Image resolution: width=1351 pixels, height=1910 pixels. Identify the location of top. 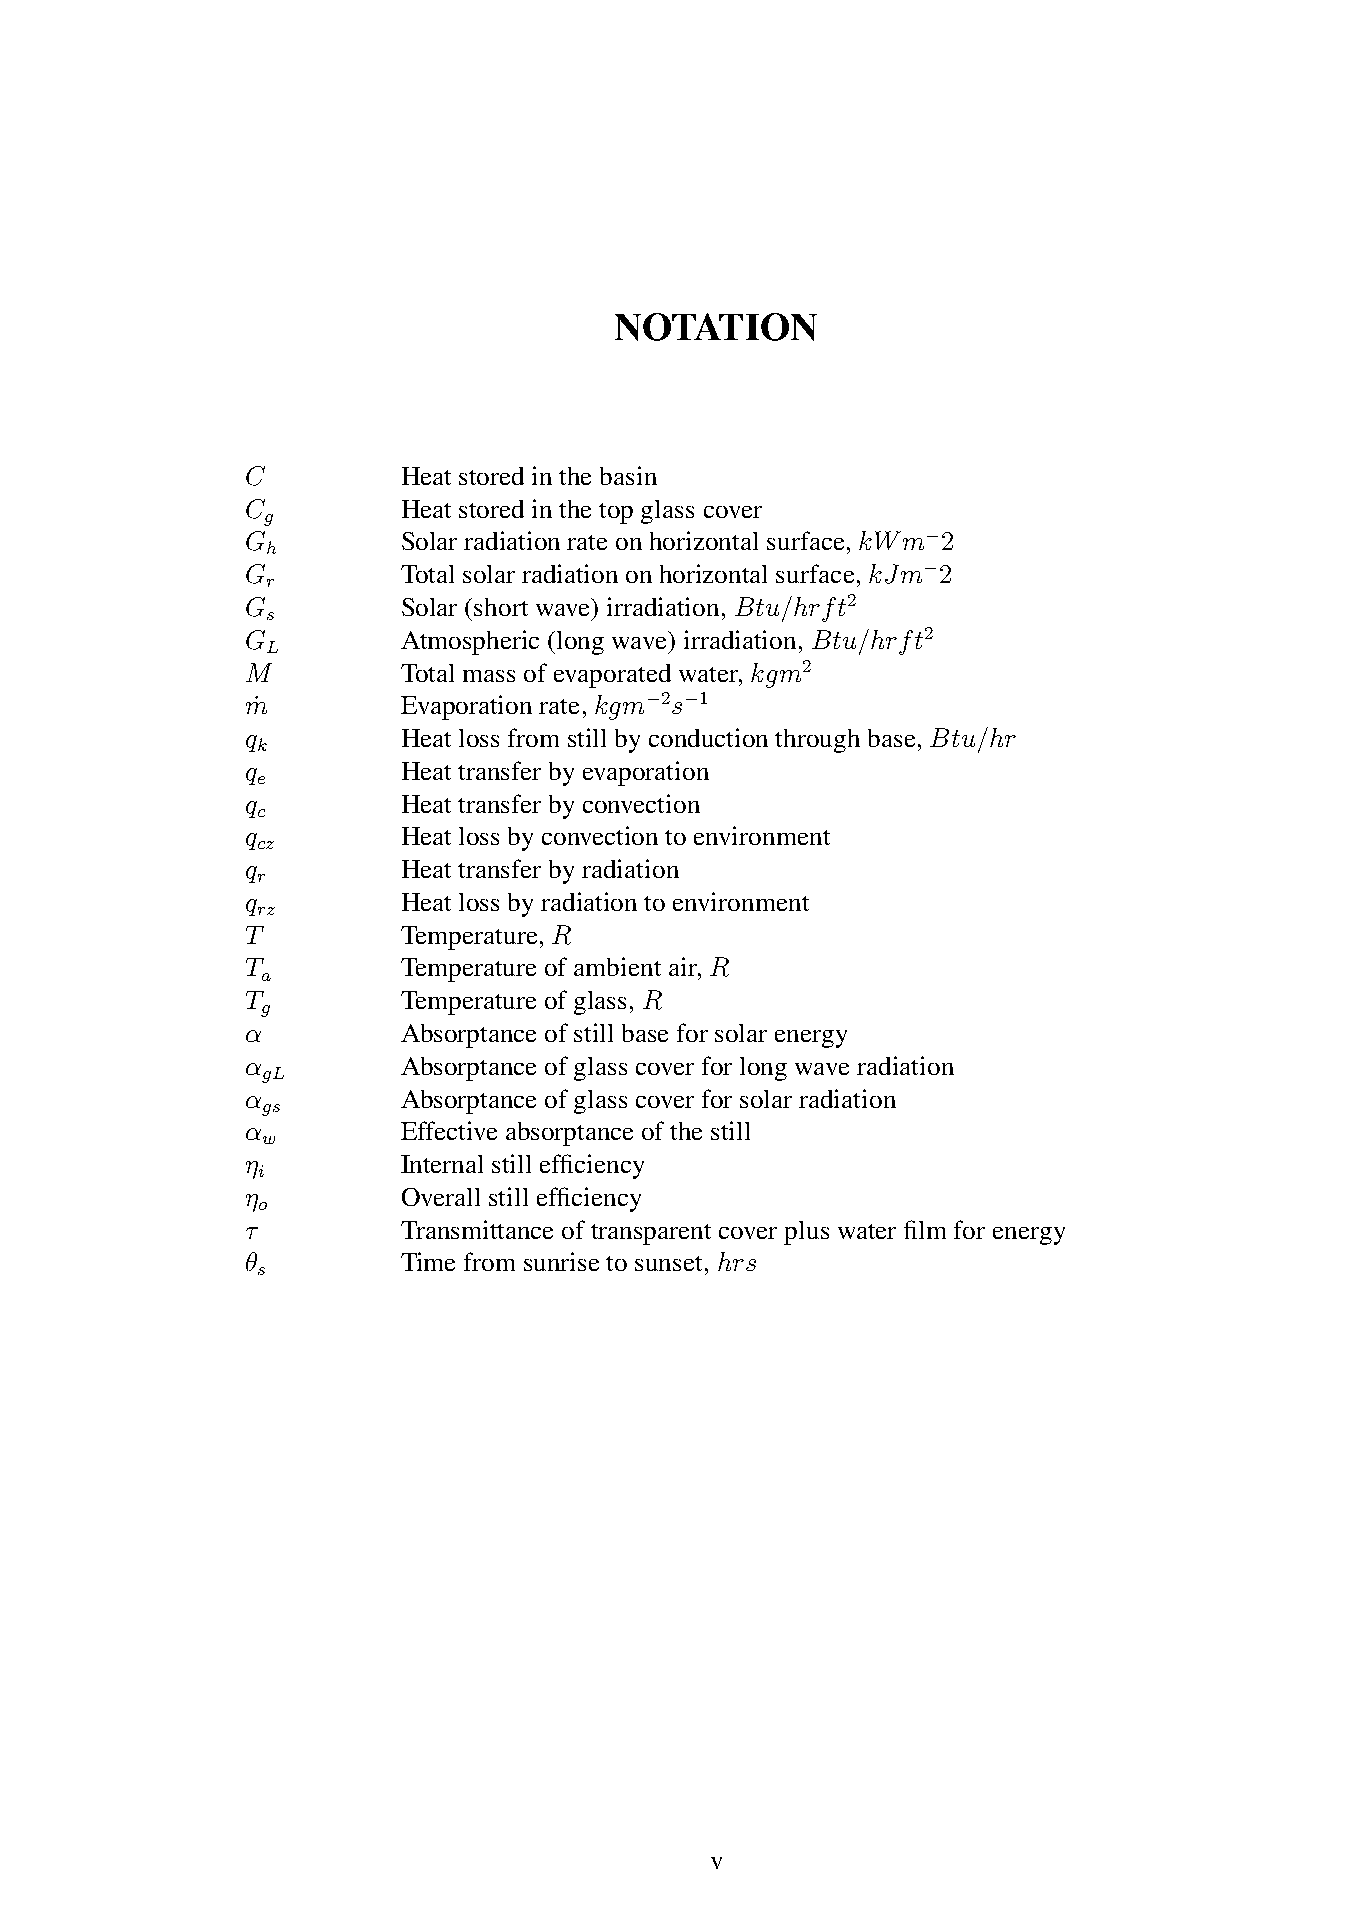
(616, 513).
